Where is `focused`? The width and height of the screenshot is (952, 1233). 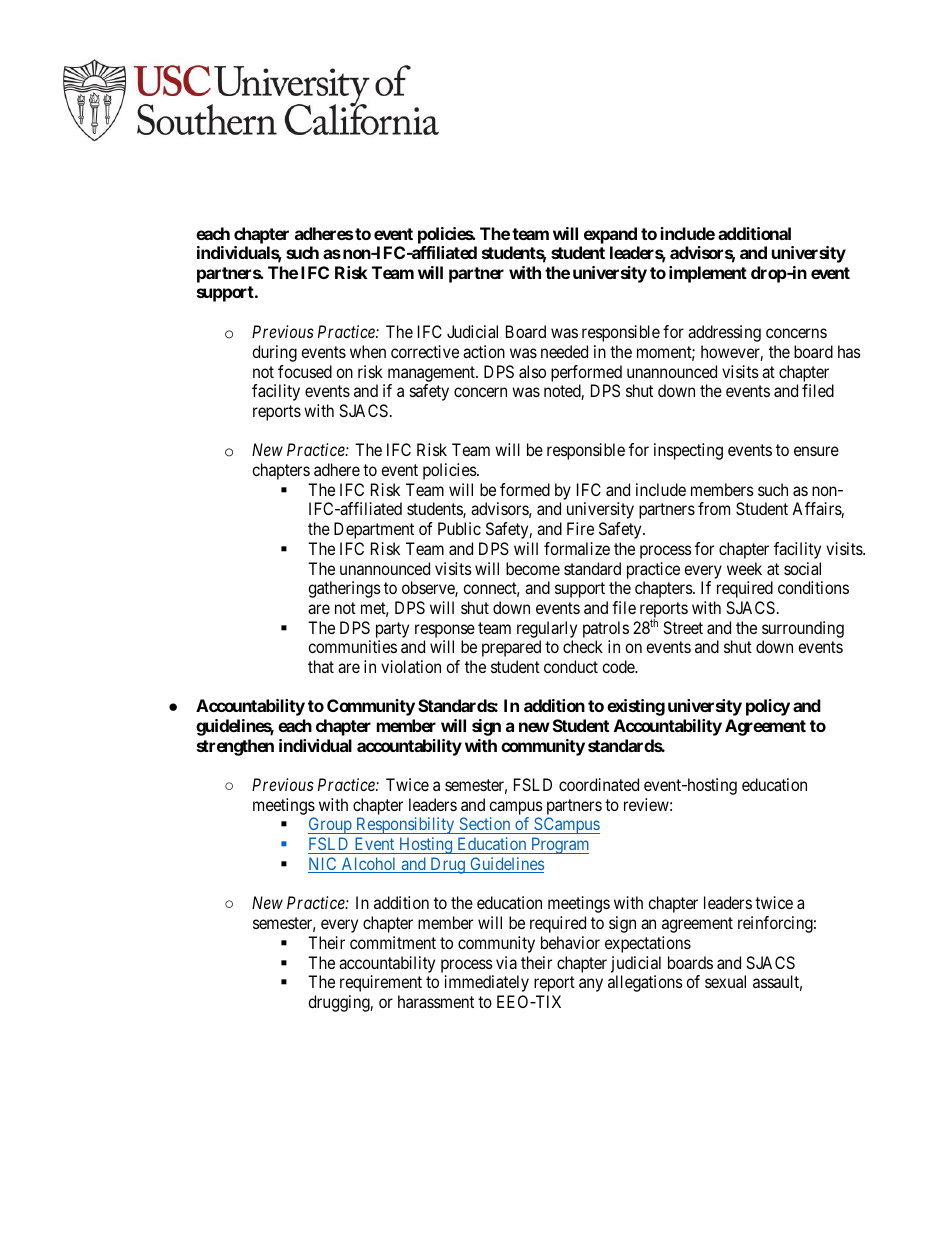 focused is located at coordinates (305, 371).
